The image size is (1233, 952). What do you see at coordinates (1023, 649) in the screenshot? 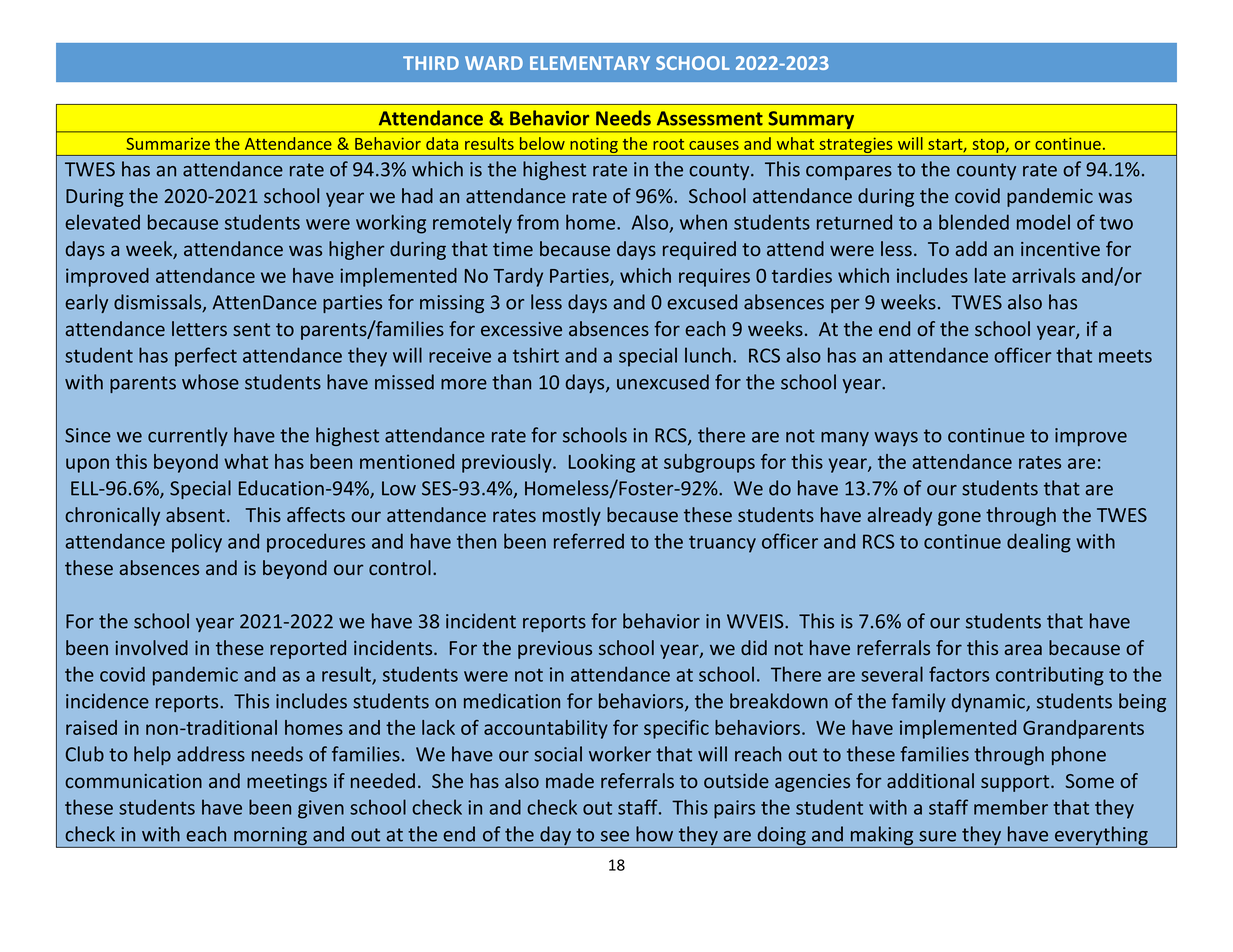
I see `area` at bounding box center [1023, 649].
